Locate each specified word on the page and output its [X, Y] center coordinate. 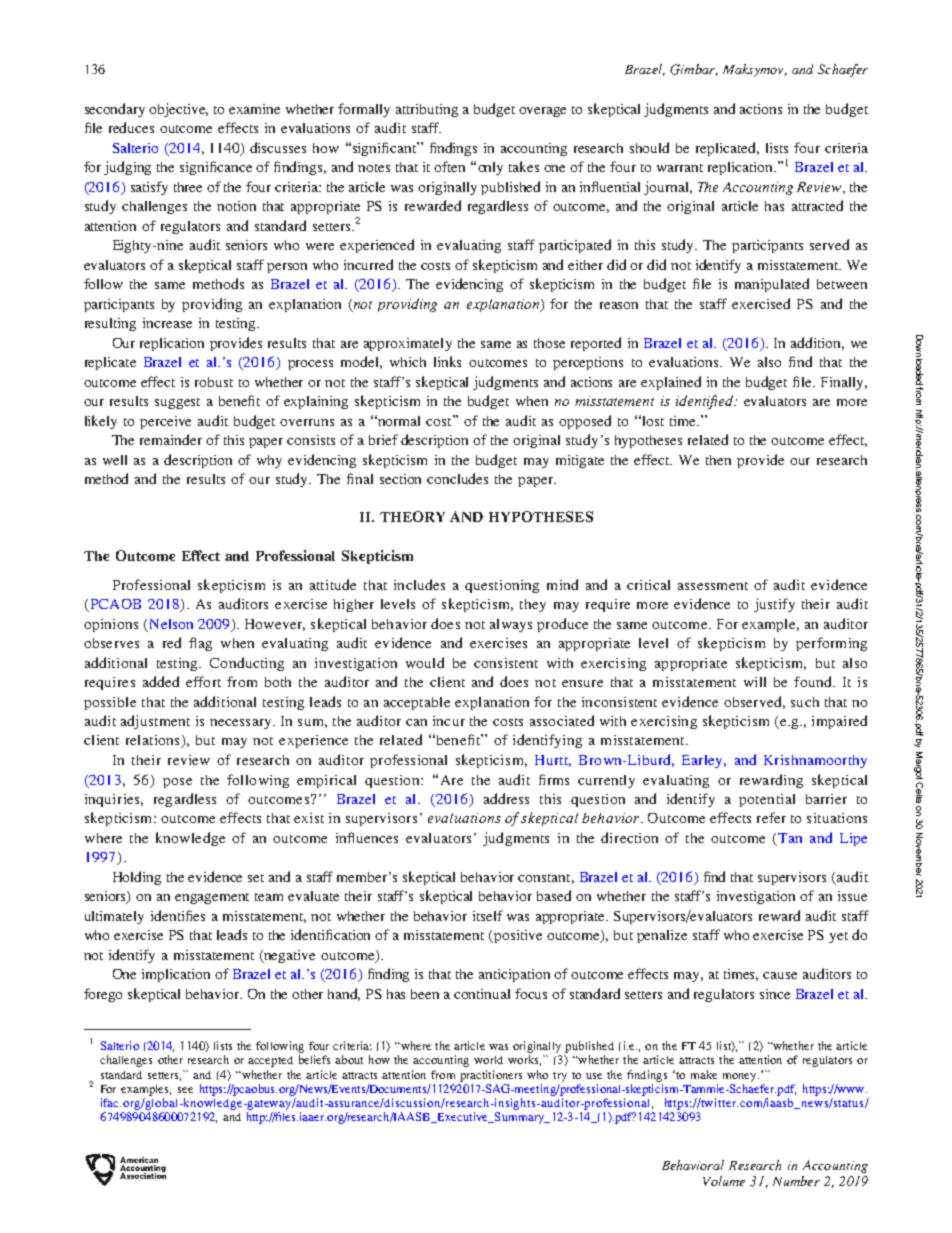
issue [852, 896]
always [511, 625]
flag [200, 644]
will [755, 682]
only [490, 168]
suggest [177, 403]
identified [706, 402]
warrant [680, 168]
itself [488, 915]
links [447, 361]
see [185, 1090]
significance [216, 168]
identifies [178, 915]
